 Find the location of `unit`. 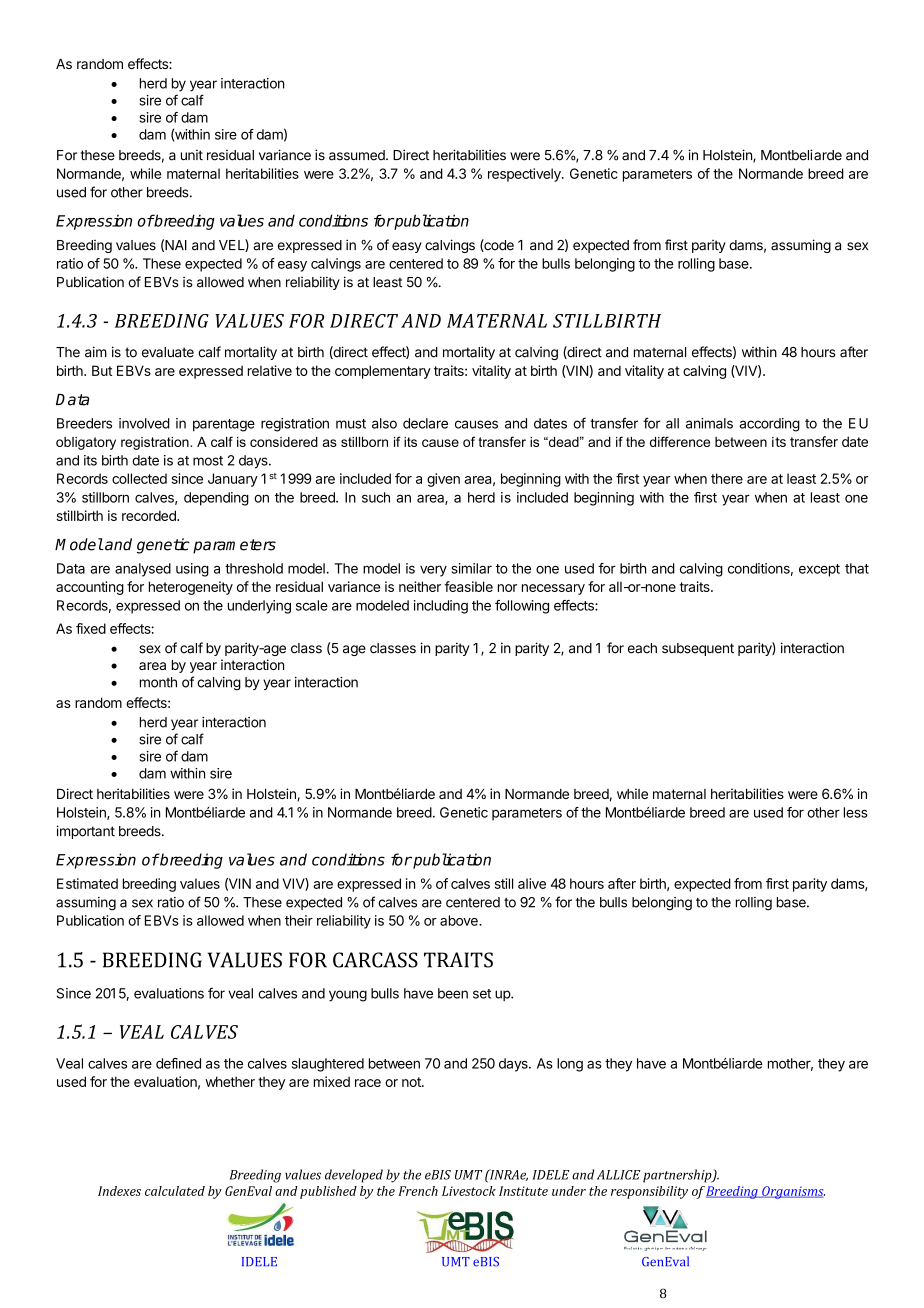

unit is located at coordinates (192, 155).
